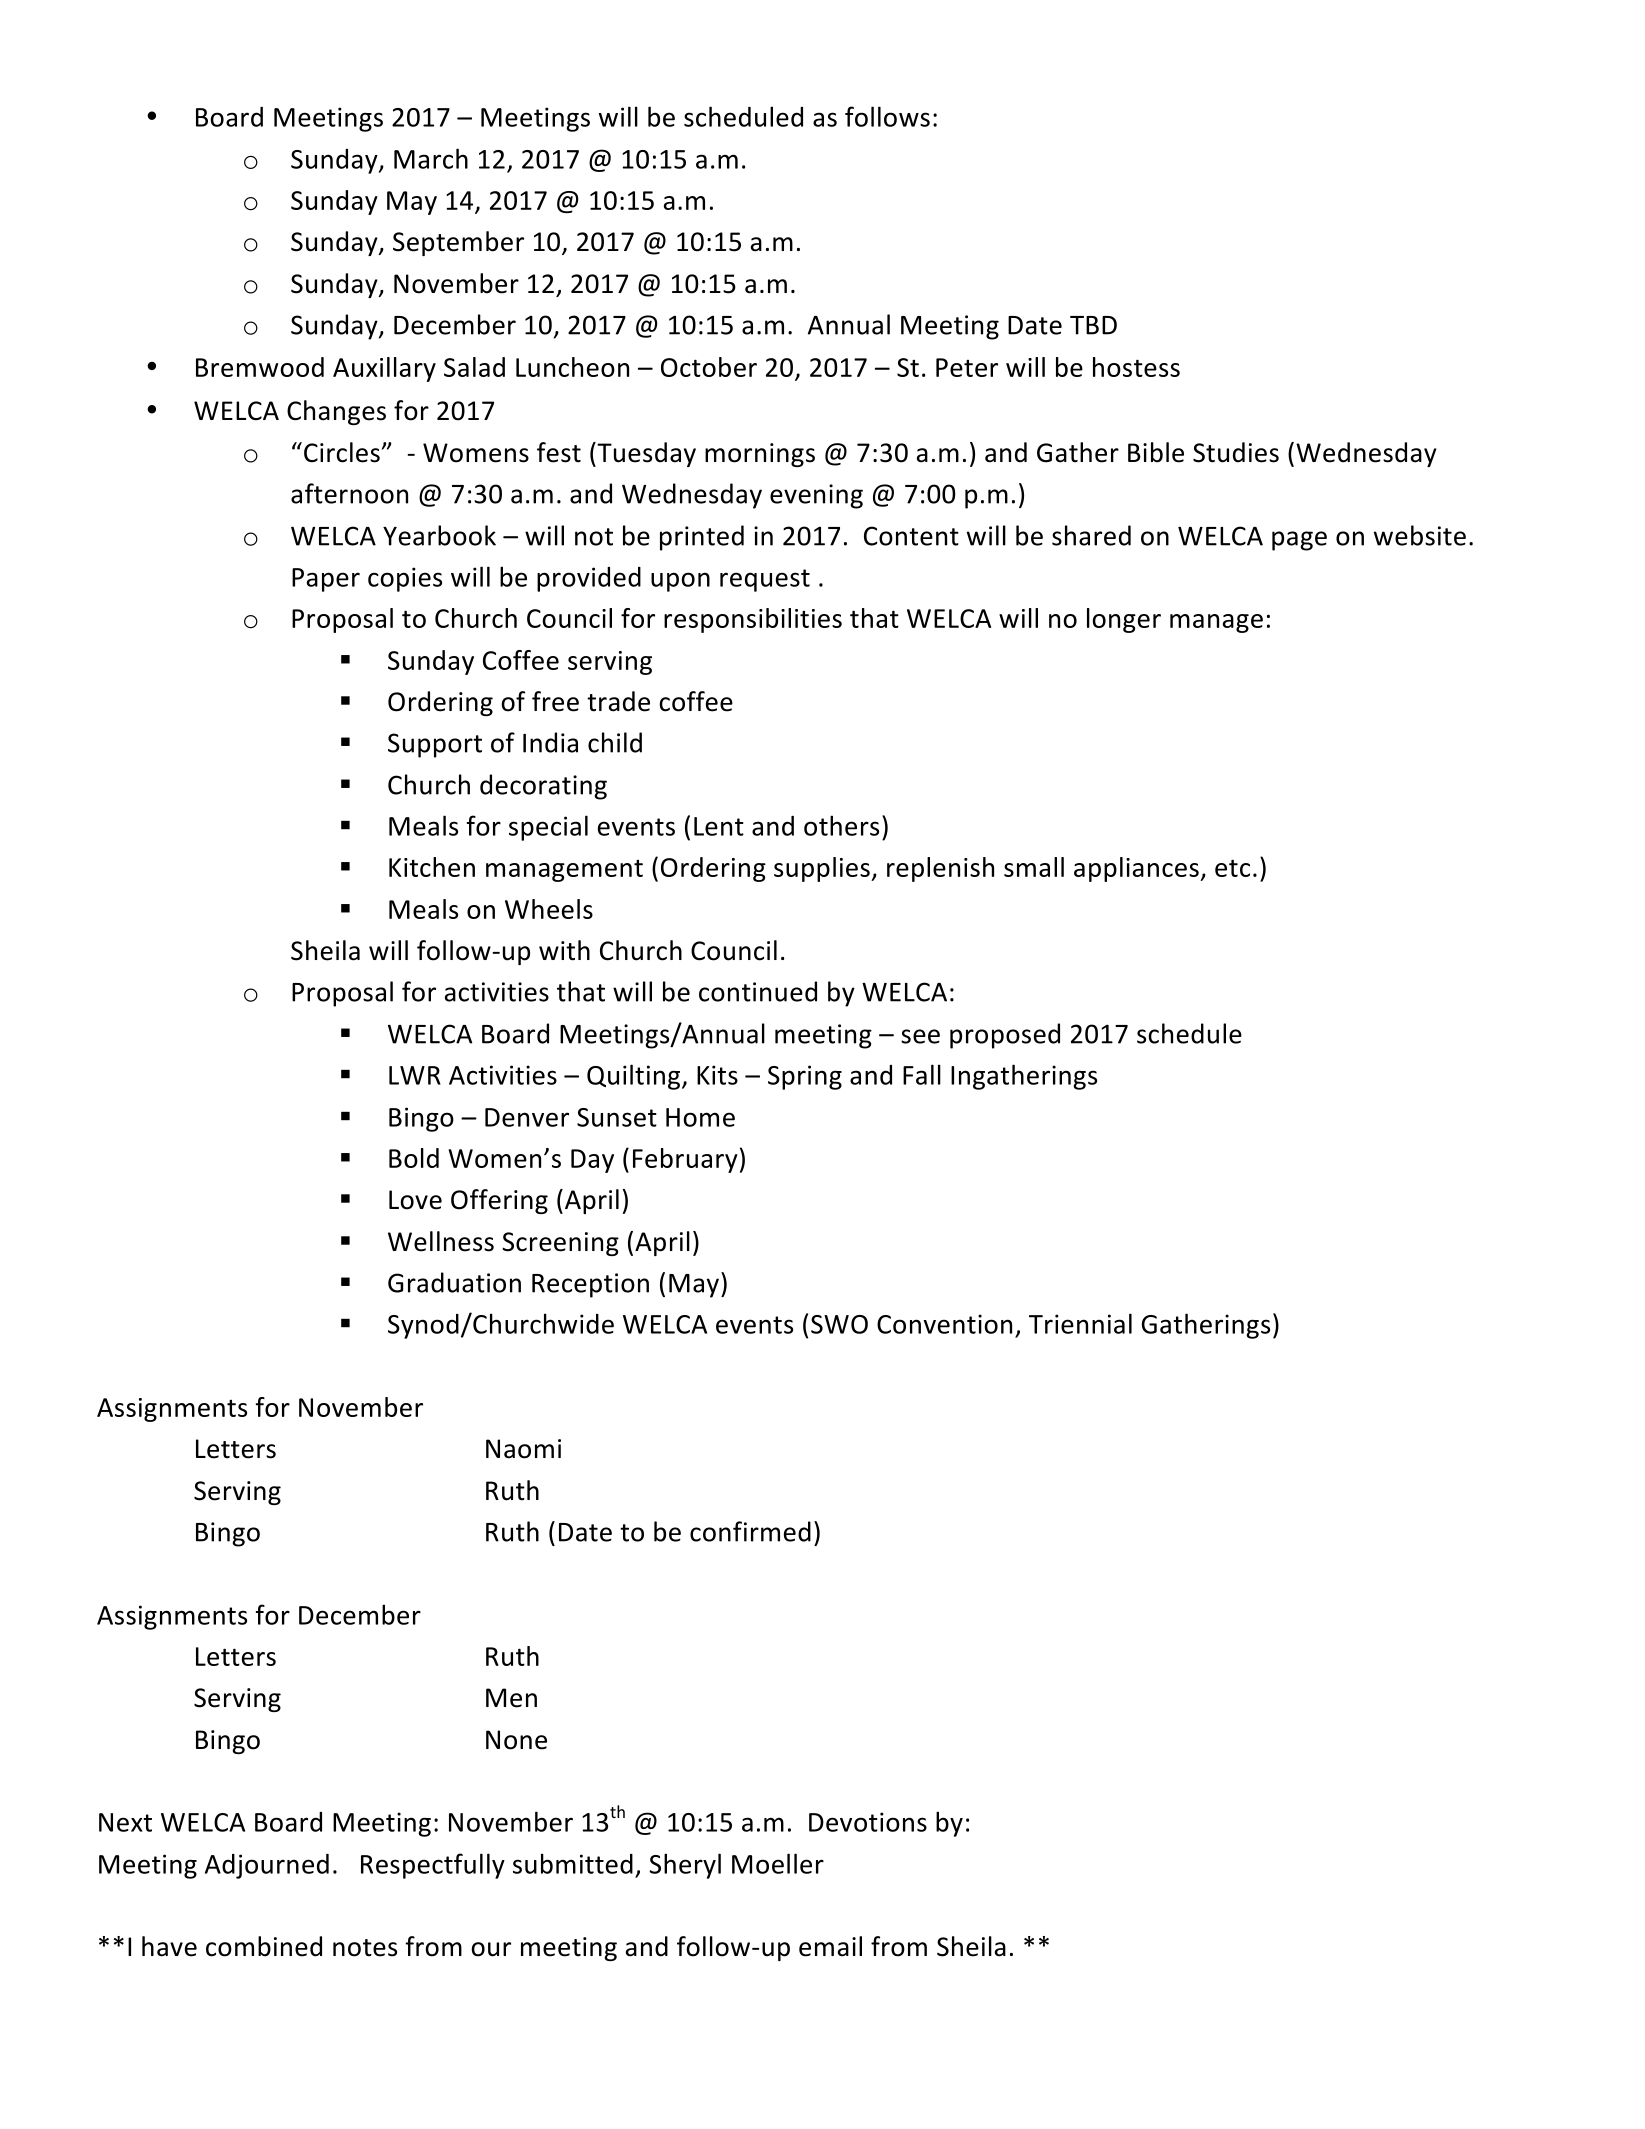 The width and height of the screenshot is (1645, 2129). I want to click on October, so click(709, 367).
